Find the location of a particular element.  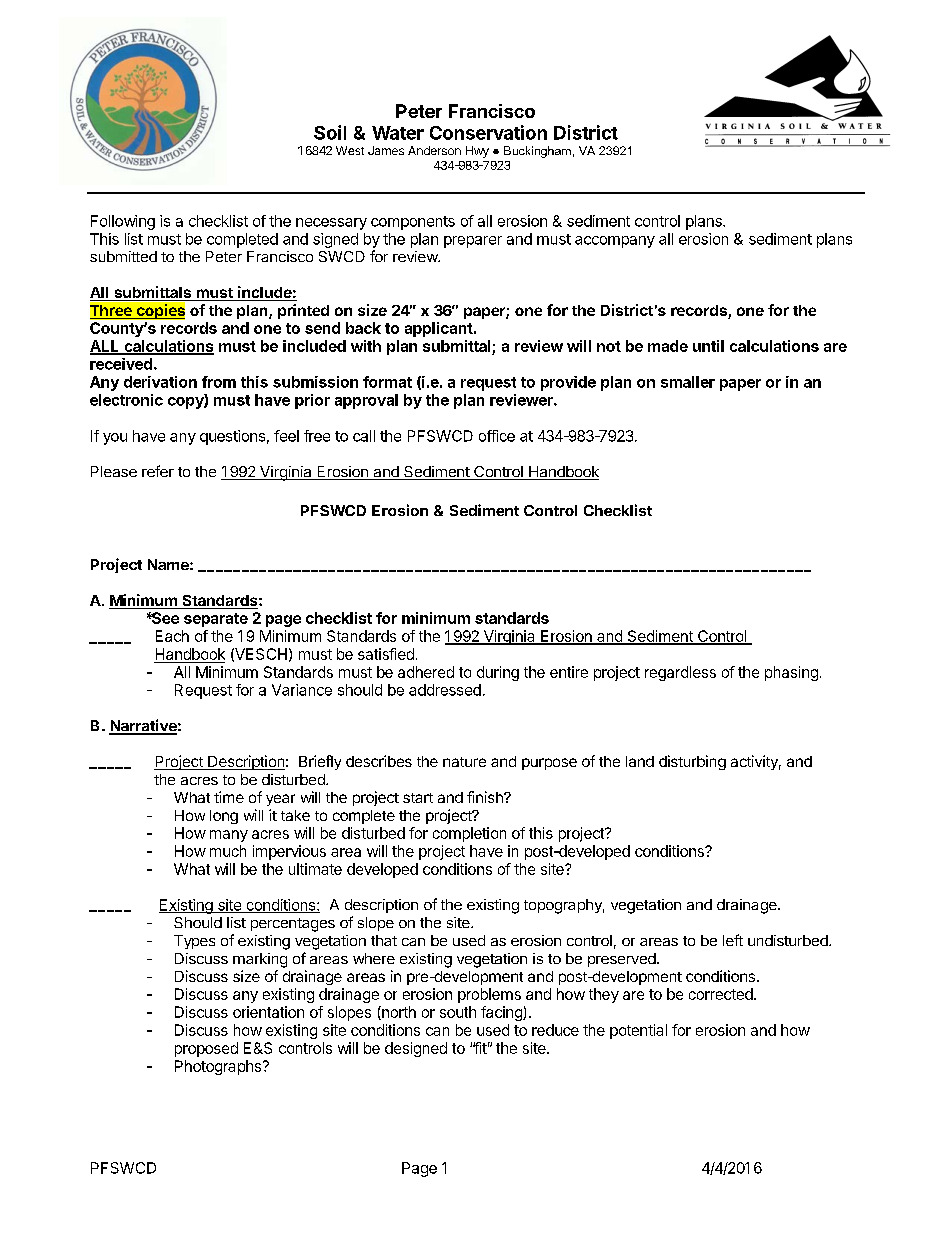

proposed is located at coordinates (206, 1049).
